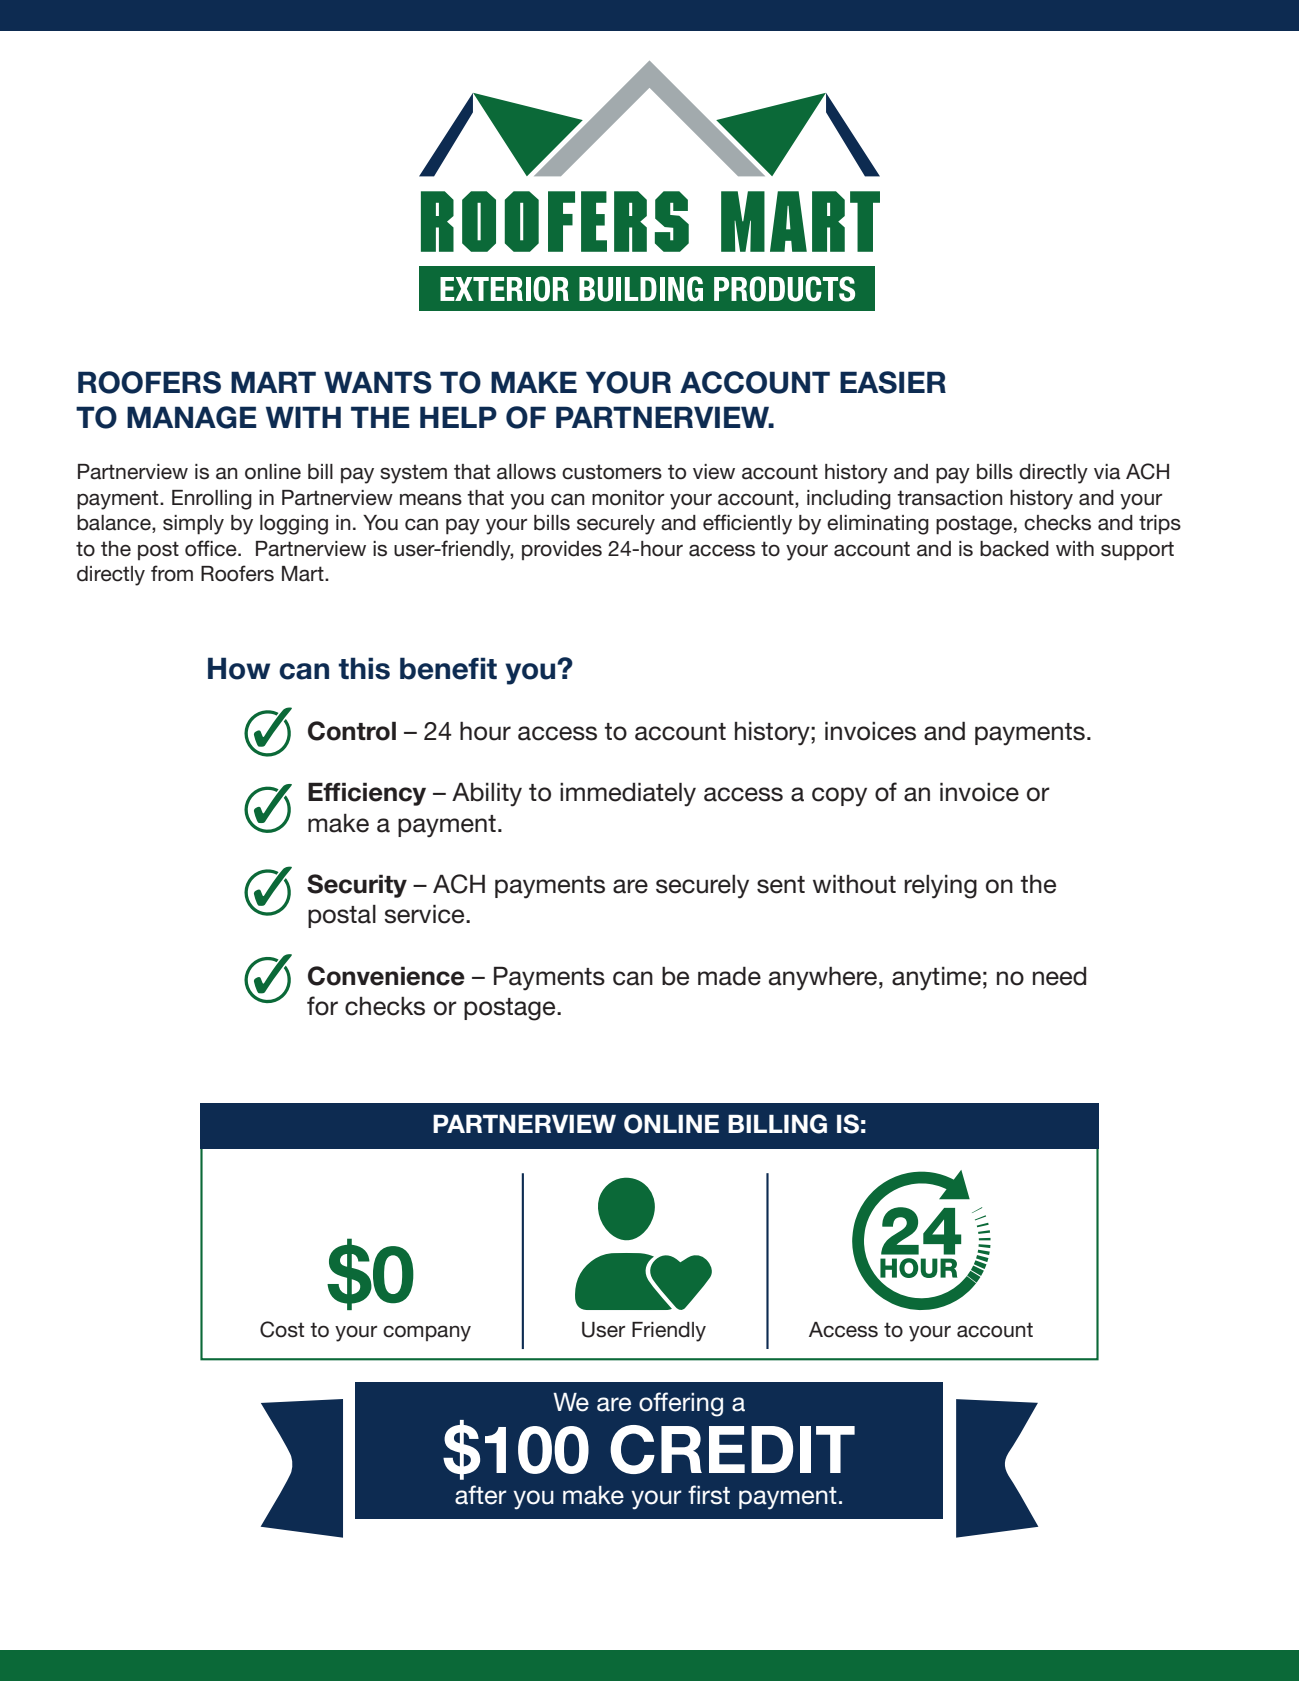 The image size is (1299, 1681). Describe the element at coordinates (192, 417) in the screenshot. I see `MANAGE` at that location.
